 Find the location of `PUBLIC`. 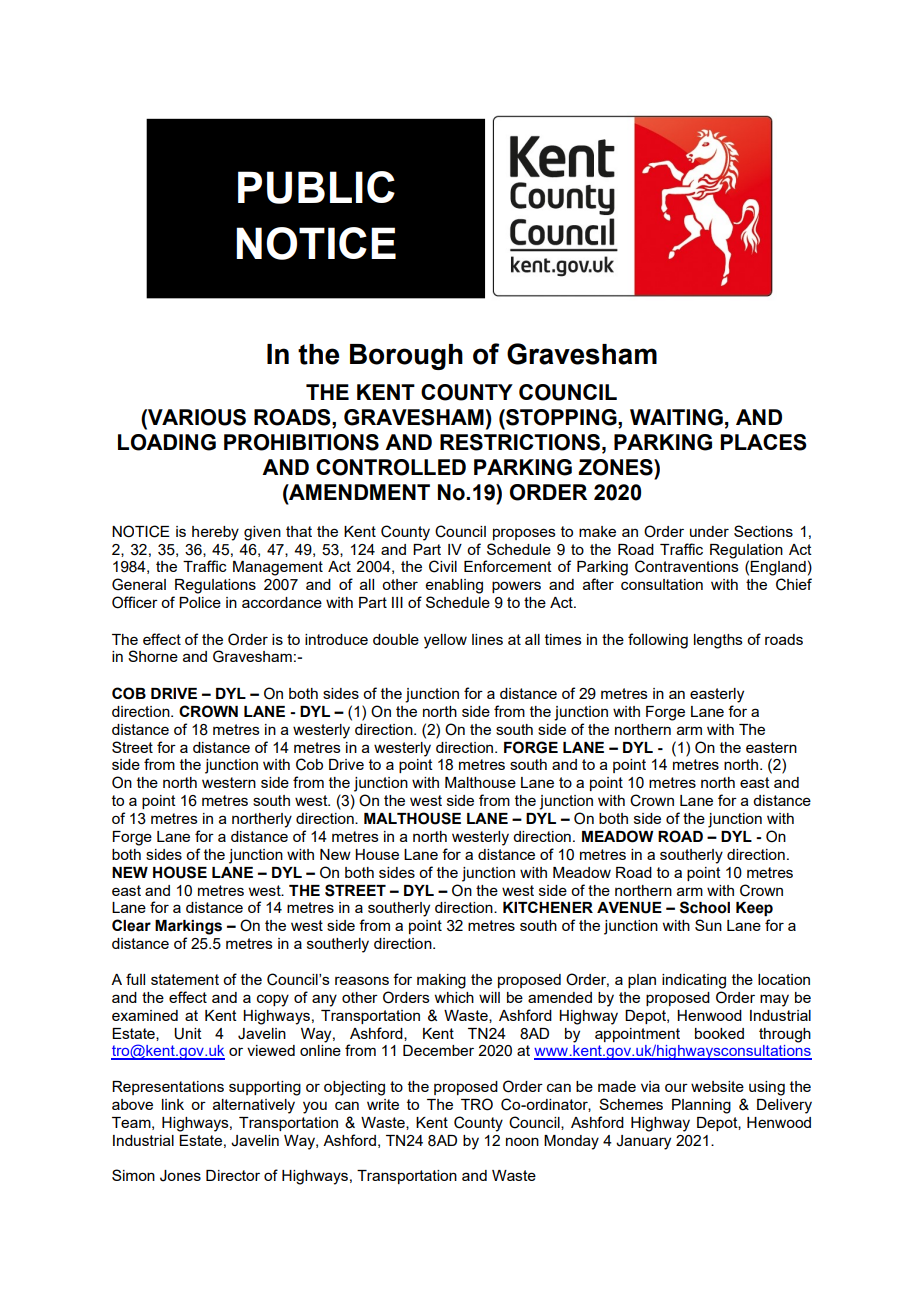

PUBLIC is located at coordinates (316, 187).
